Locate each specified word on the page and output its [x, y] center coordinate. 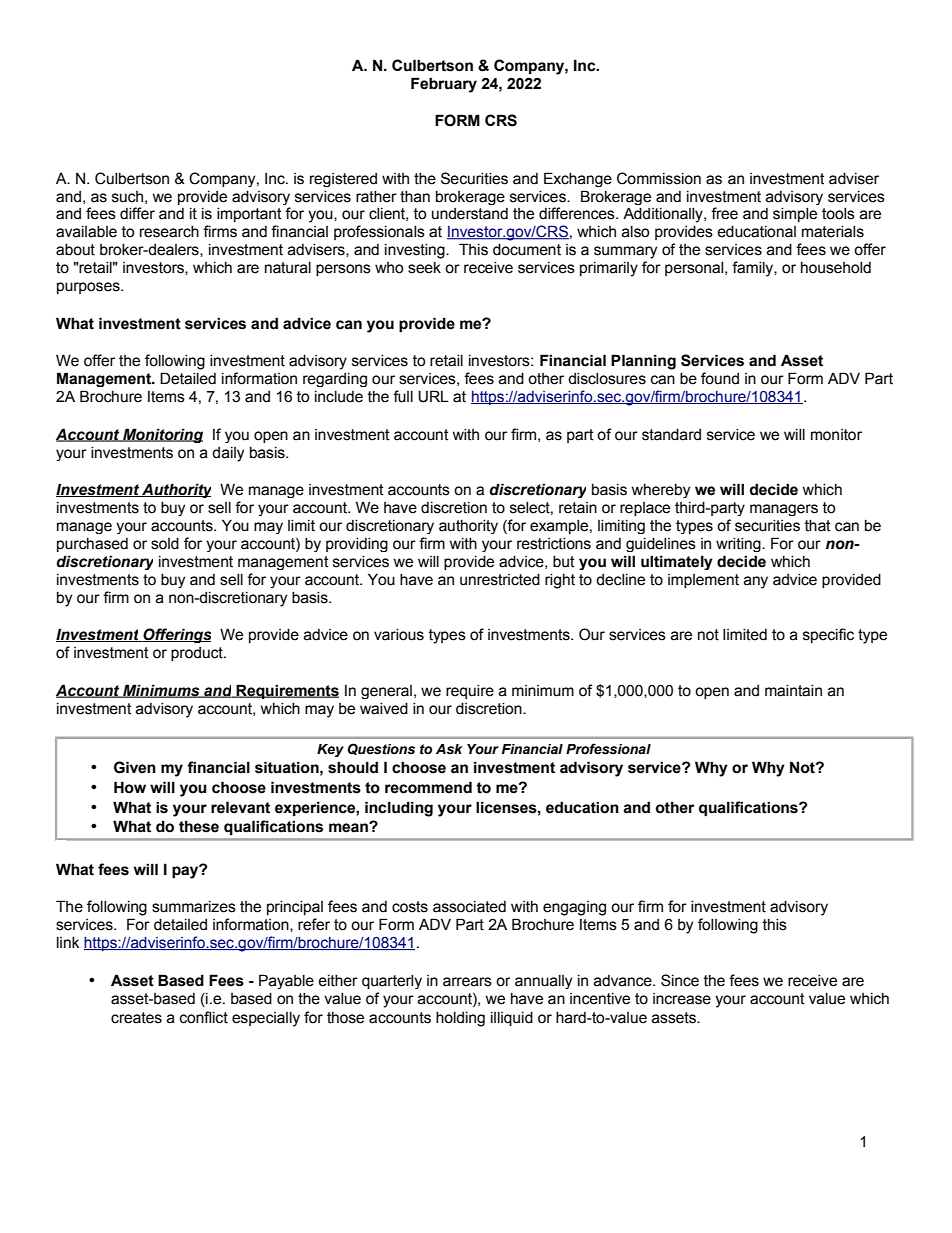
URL [433, 396]
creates [136, 1018]
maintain [793, 691]
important [249, 215]
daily [228, 454]
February [444, 85]
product [198, 654]
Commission [659, 178]
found [720, 378]
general [386, 692]
